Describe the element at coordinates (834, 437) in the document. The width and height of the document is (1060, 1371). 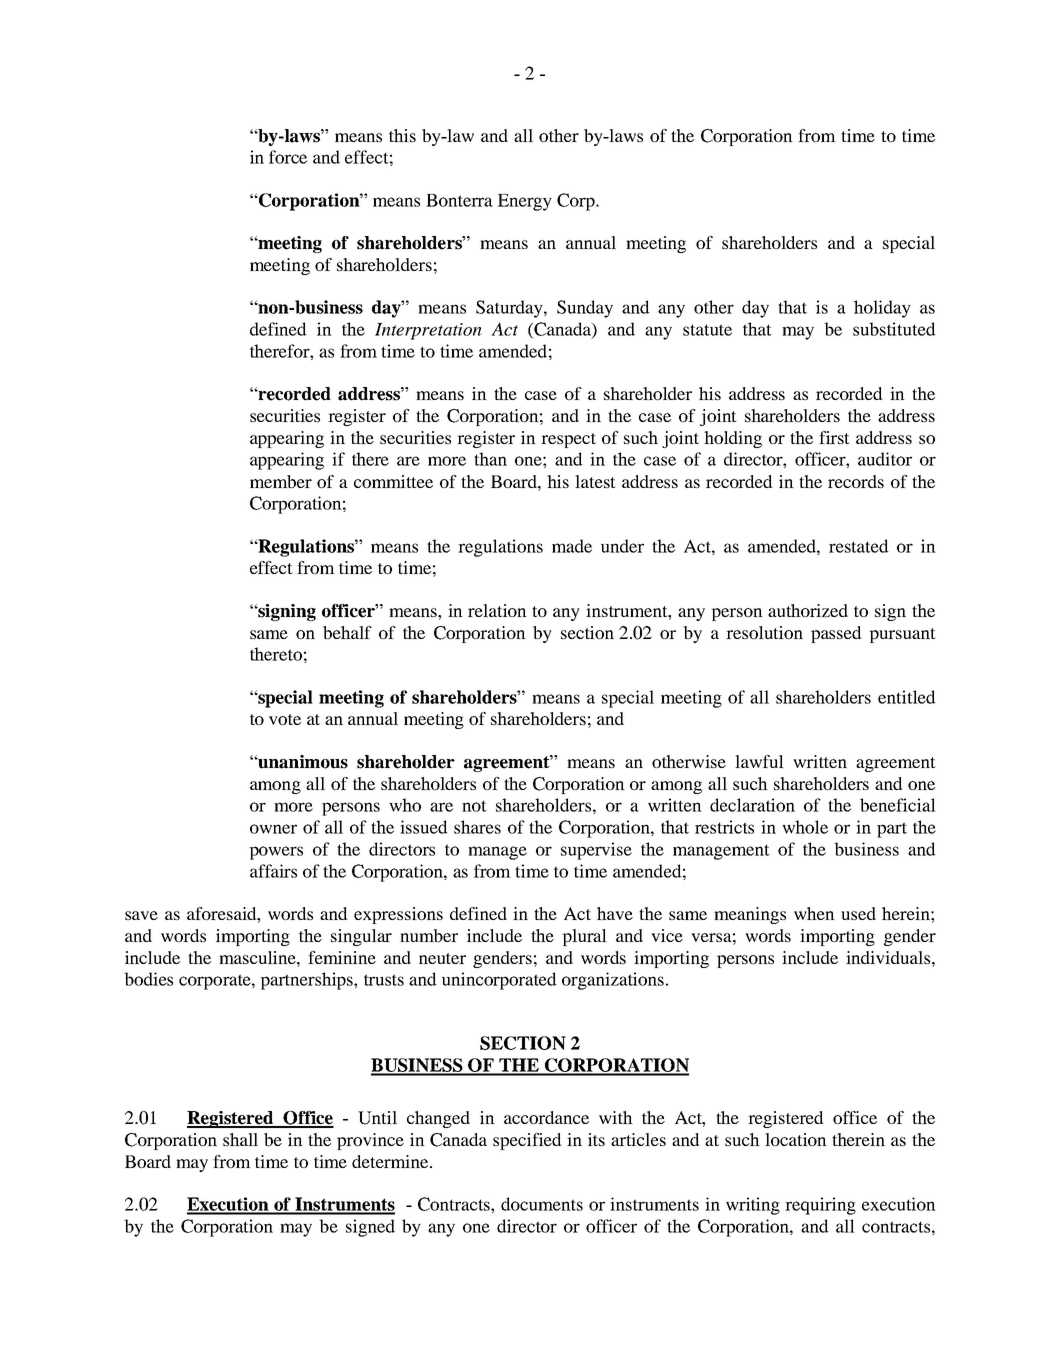
I see `first` at that location.
